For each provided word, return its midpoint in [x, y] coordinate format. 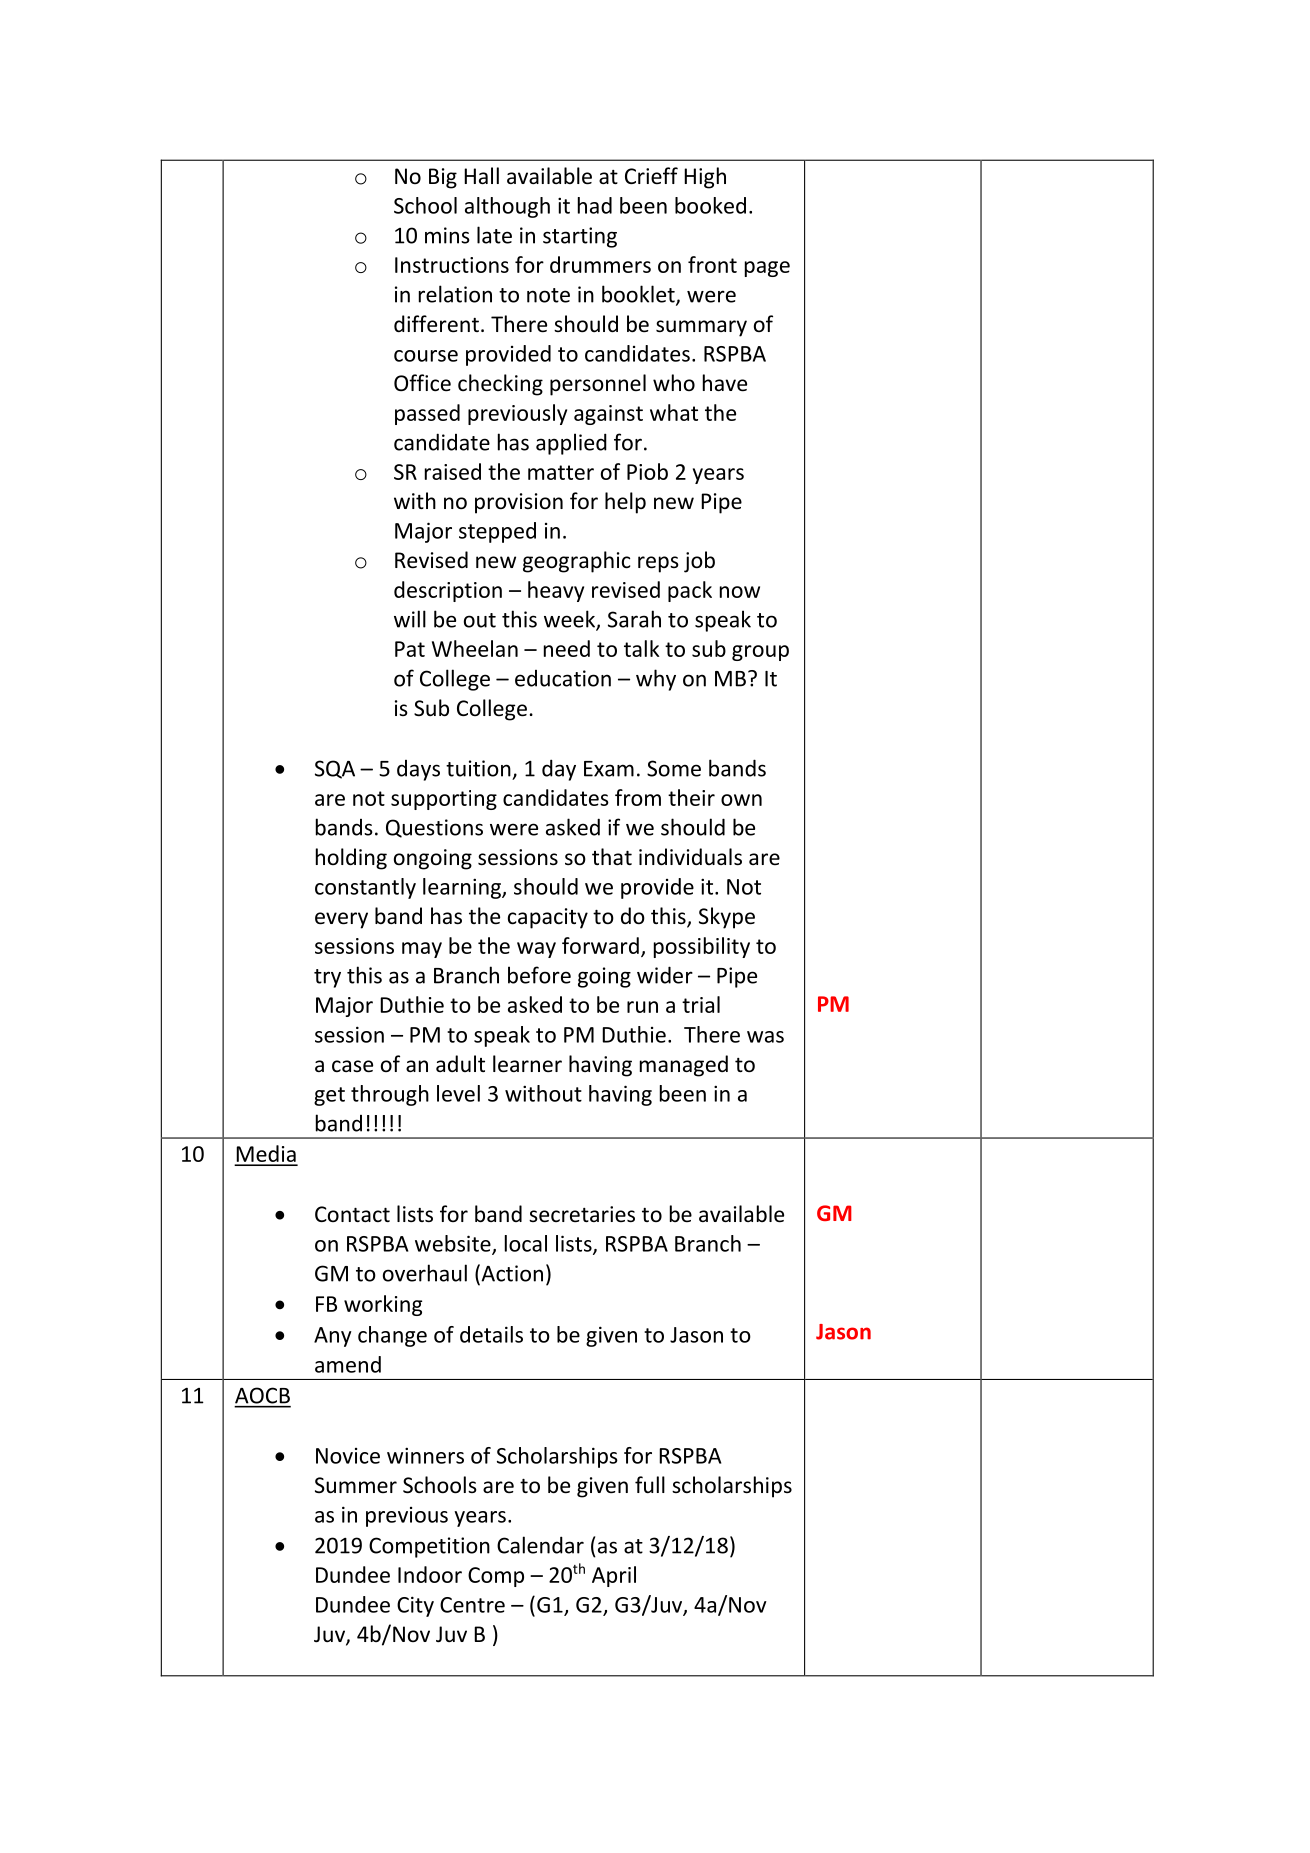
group [760, 653]
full [650, 1484]
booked [710, 205]
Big [443, 178]
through [390, 1095]
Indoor [430, 1574]
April [614, 1576]
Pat [410, 649]
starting [580, 237]
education [563, 678]
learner [527, 1064]
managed [684, 1066]
